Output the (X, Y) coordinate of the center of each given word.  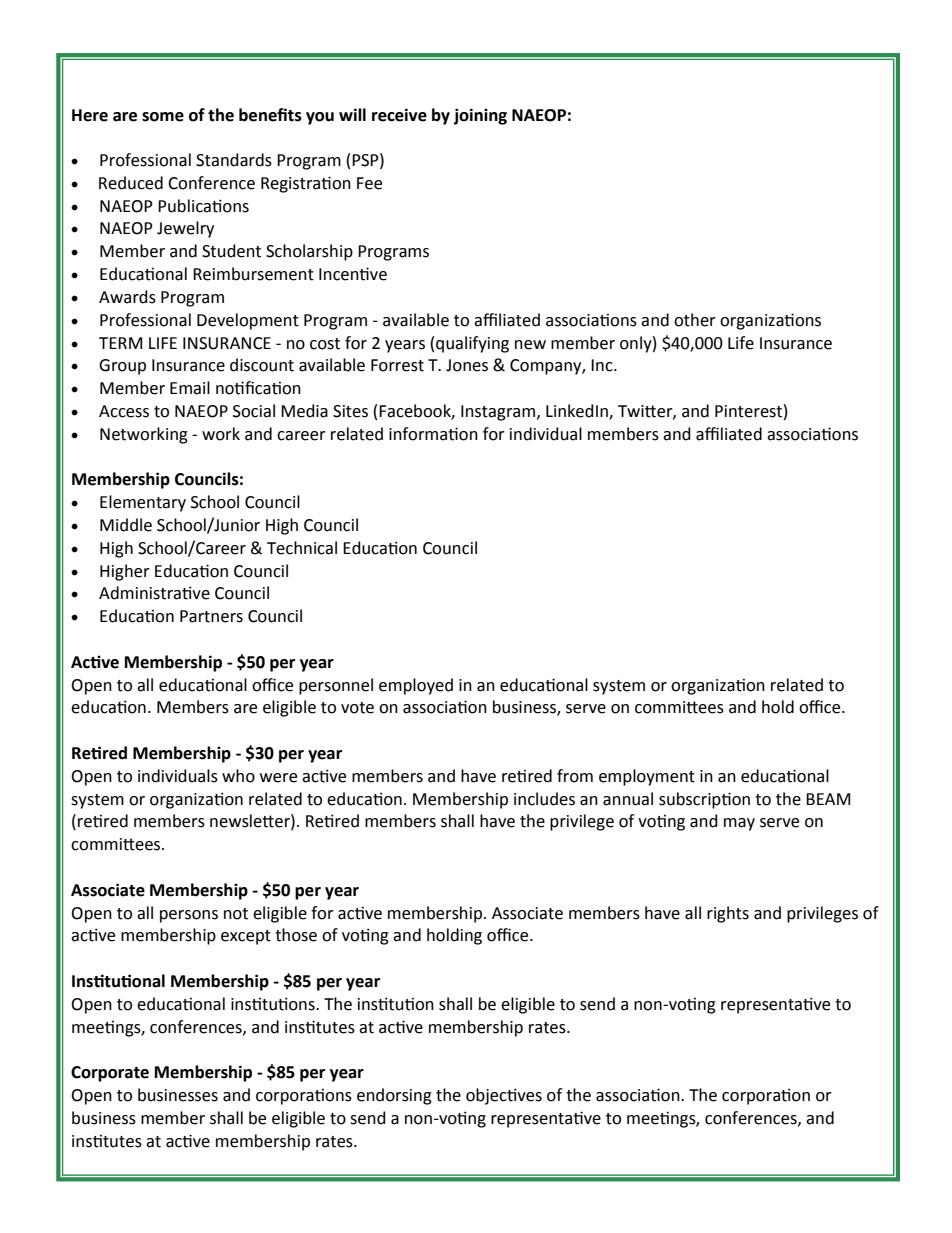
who (238, 776)
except (246, 937)
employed (416, 686)
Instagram (499, 413)
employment (647, 777)
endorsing (394, 1096)
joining (480, 116)
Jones (467, 365)
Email (190, 388)
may (739, 824)
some (163, 117)
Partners (211, 616)
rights (728, 914)
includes (544, 799)
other (695, 320)
